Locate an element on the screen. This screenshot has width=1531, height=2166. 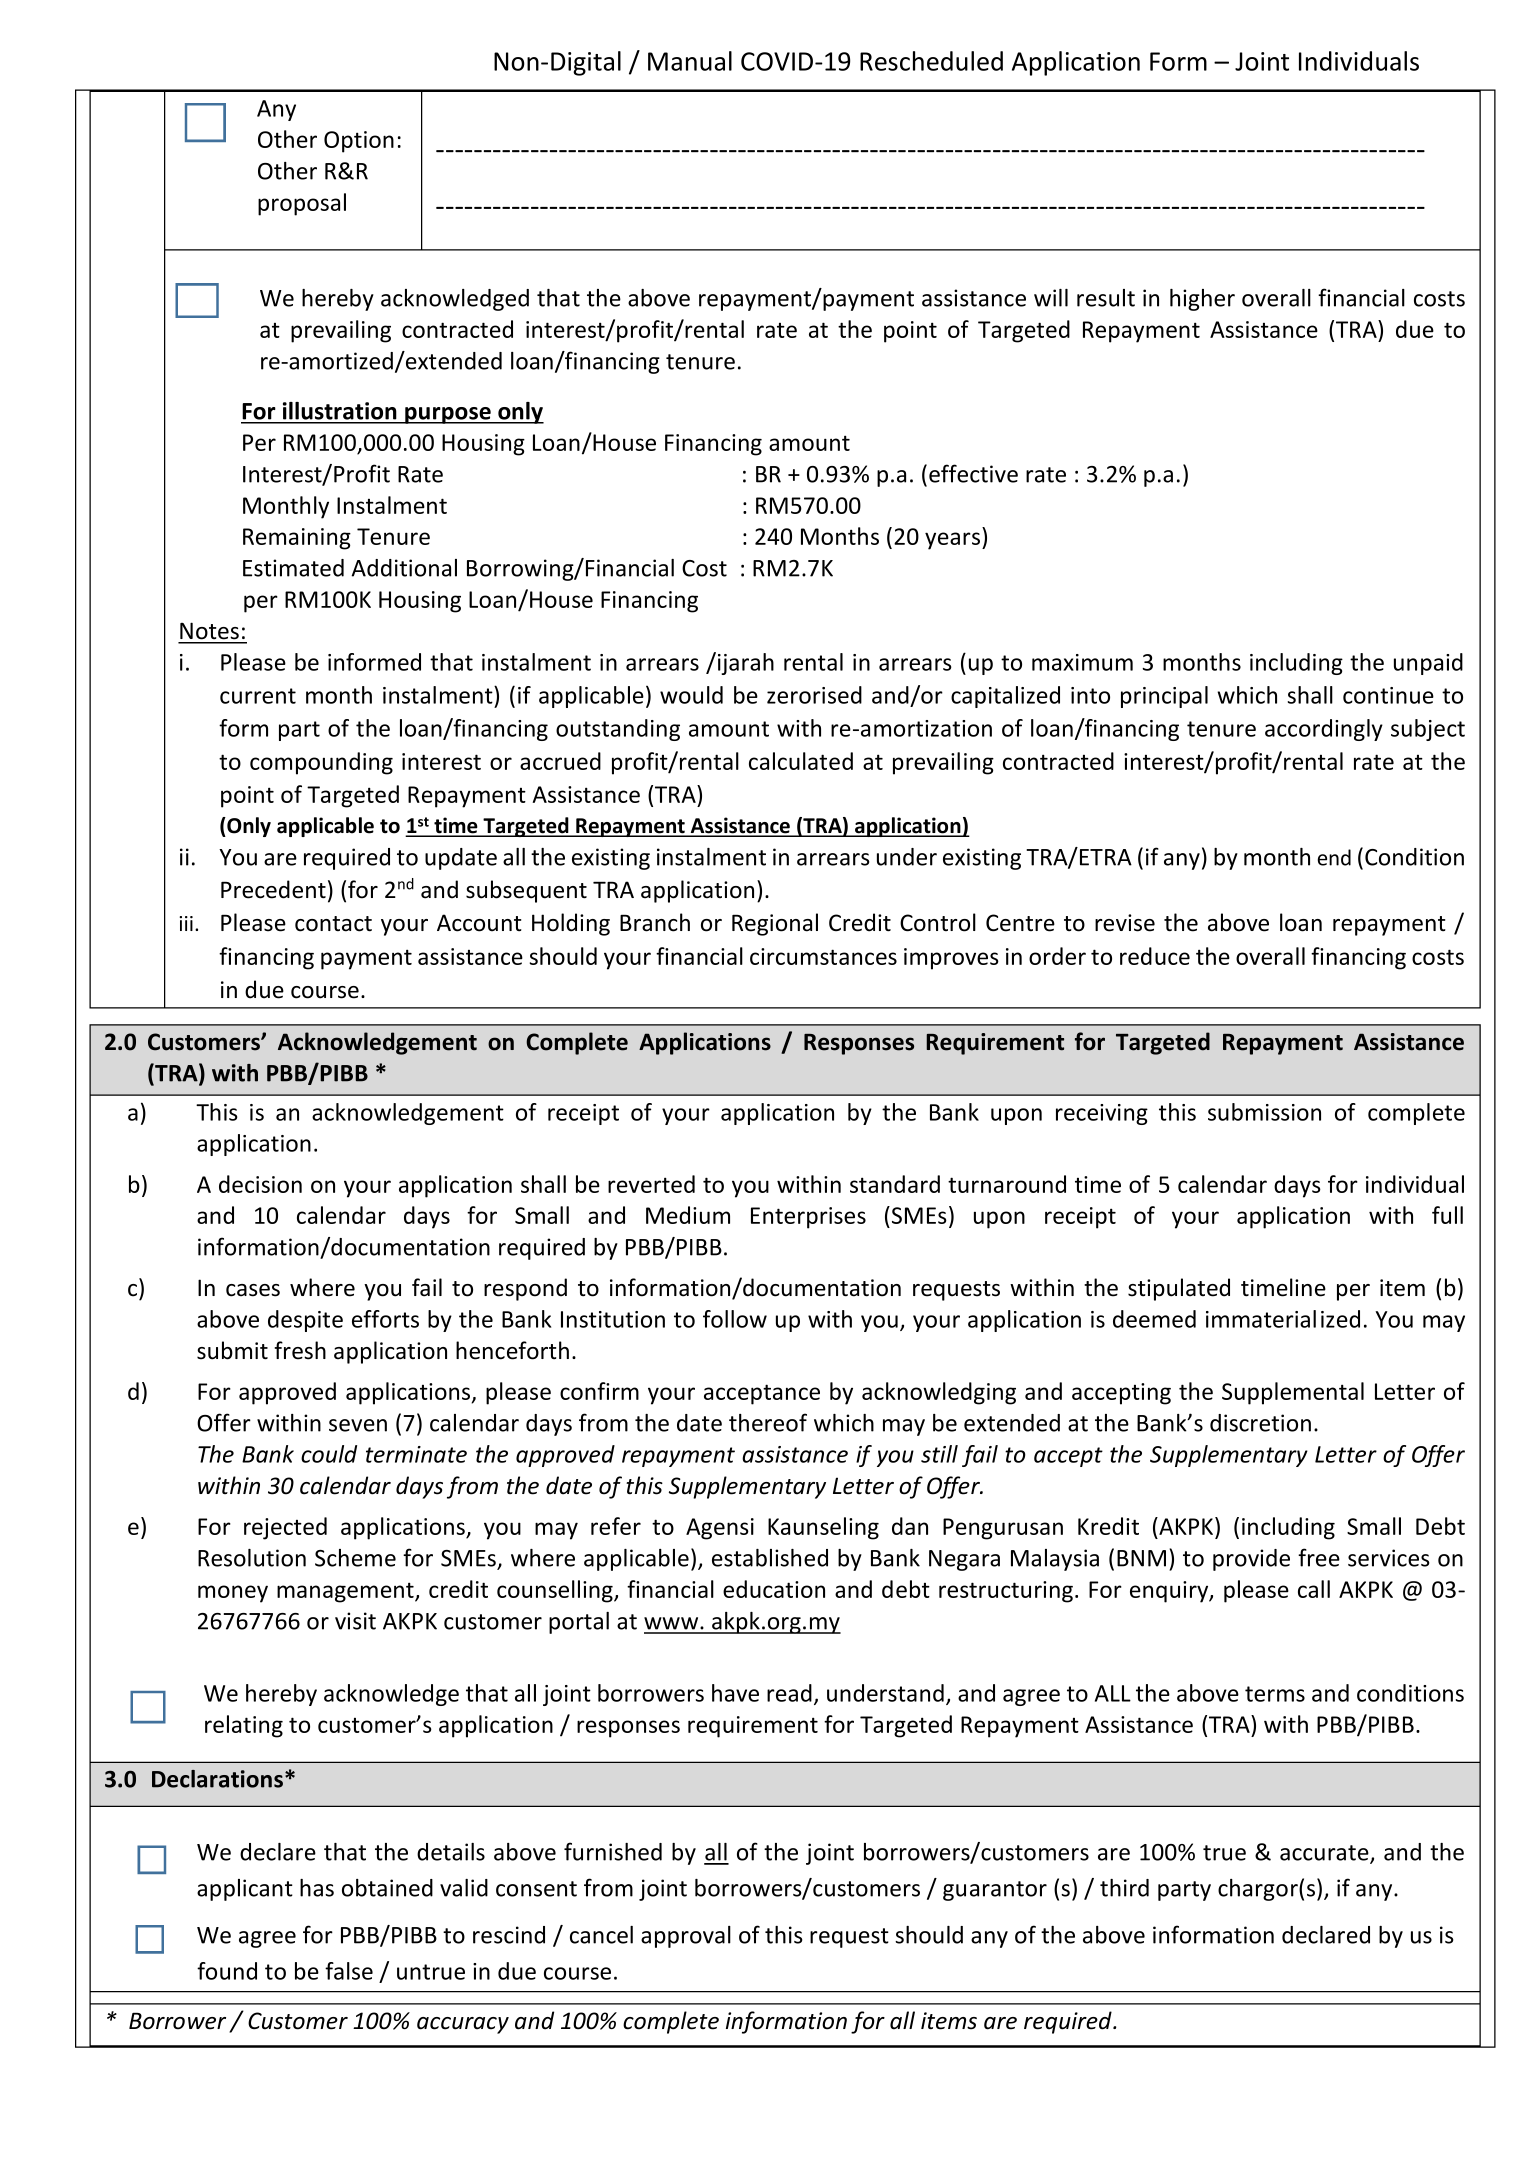
years is located at coordinates (954, 541).
